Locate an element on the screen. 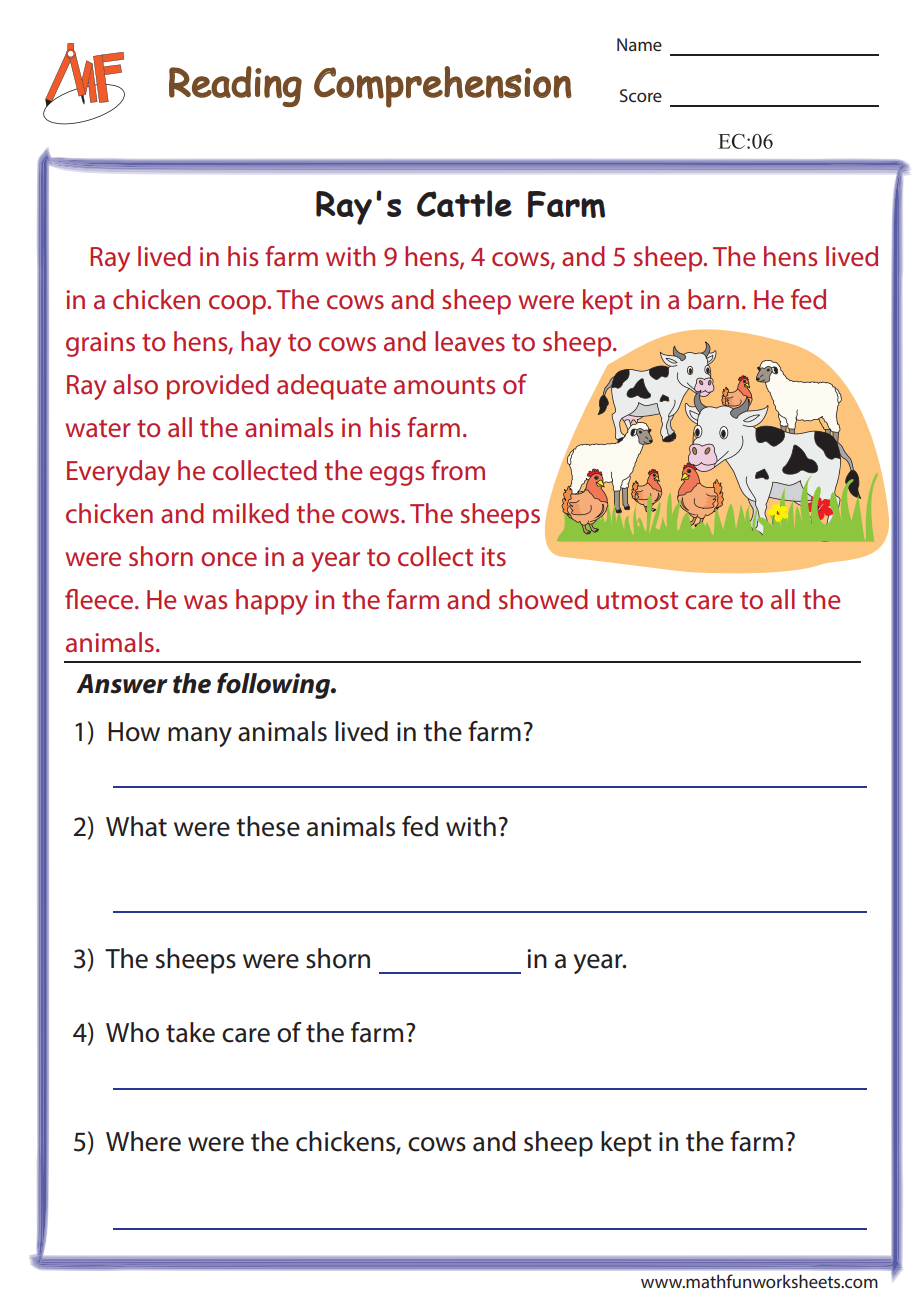  leaves is located at coordinates (470, 341).
